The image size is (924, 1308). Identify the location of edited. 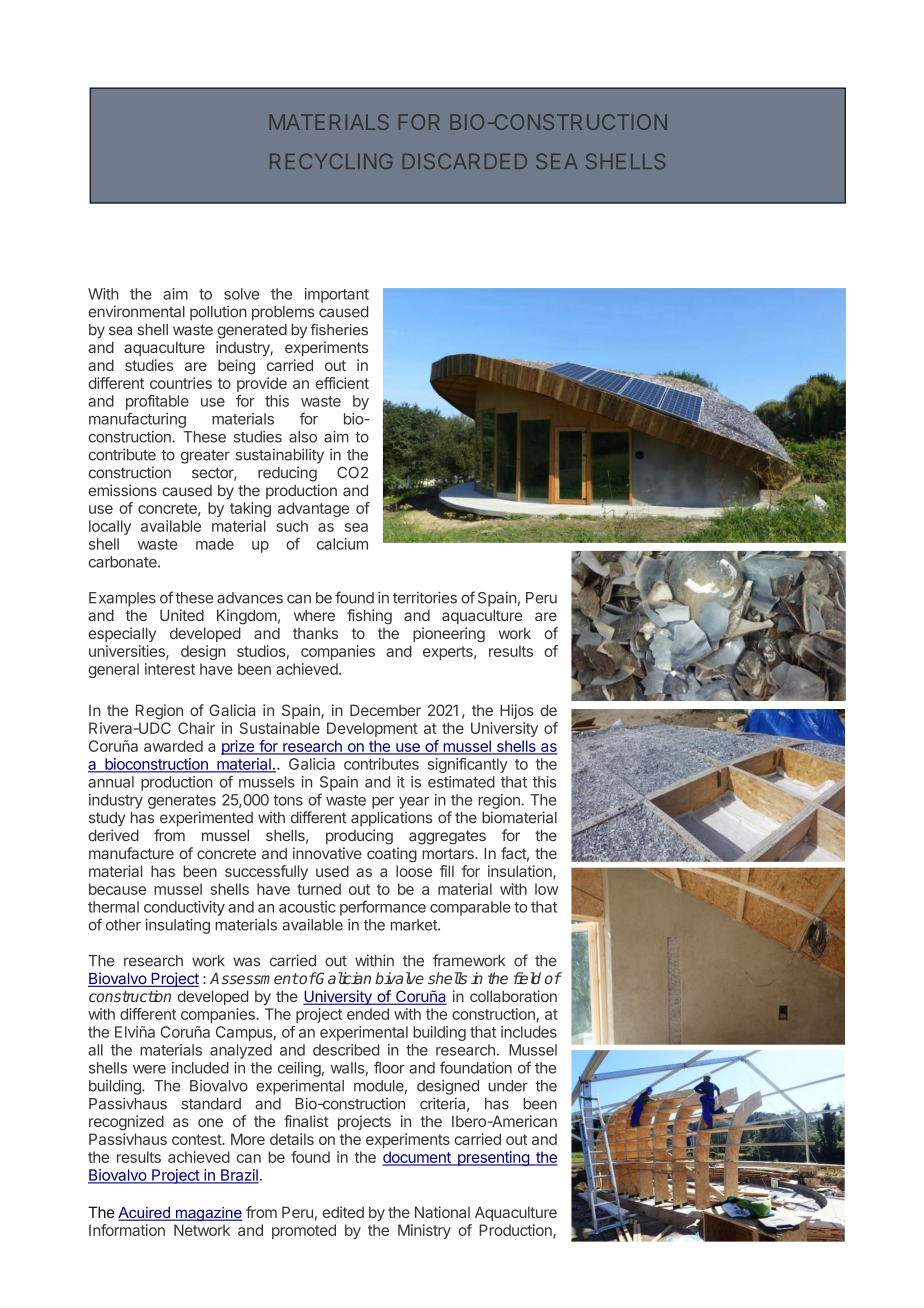
(343, 1212).
